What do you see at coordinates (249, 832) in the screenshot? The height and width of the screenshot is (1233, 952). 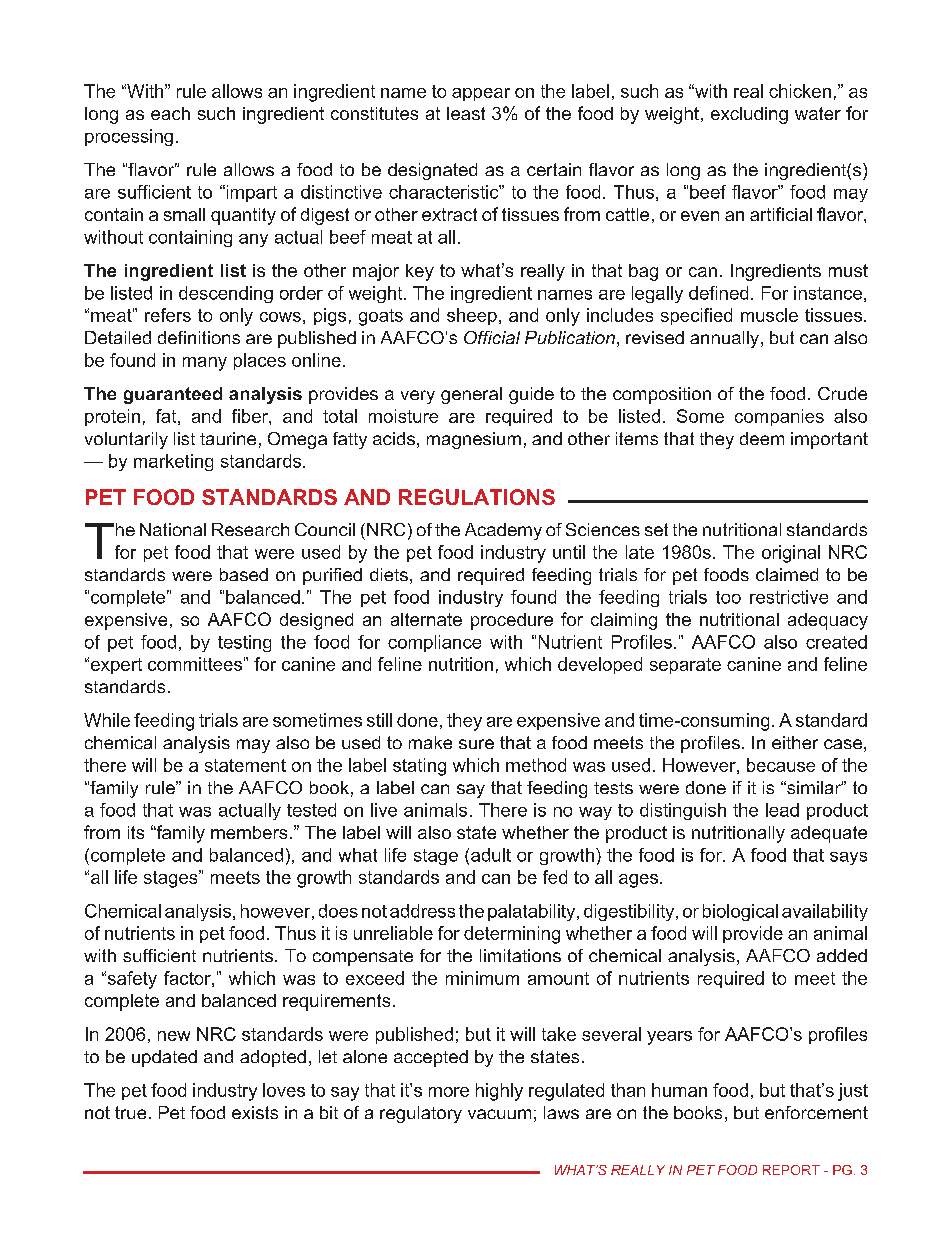 I see `members` at bounding box center [249, 832].
